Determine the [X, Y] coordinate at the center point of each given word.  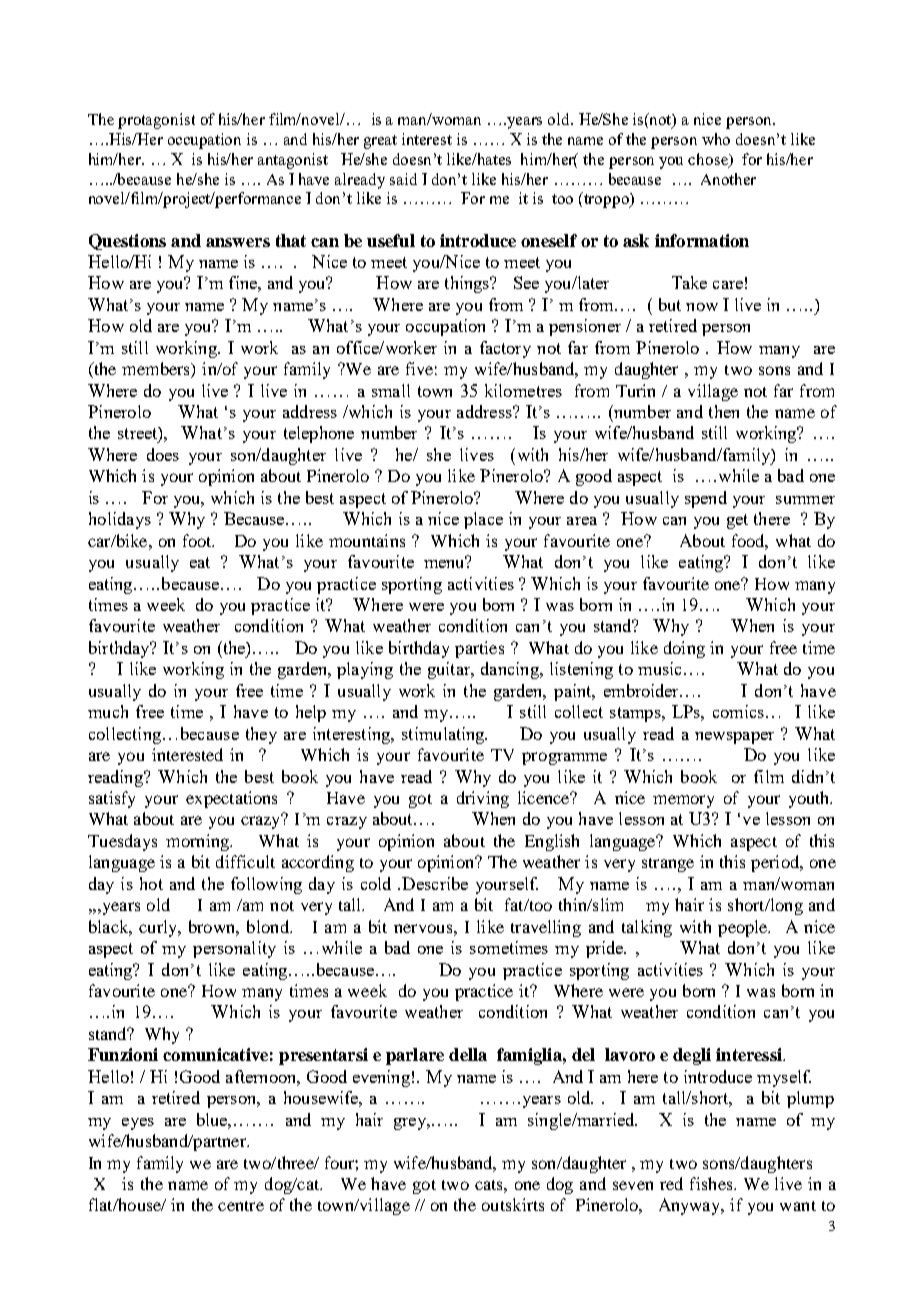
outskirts [513, 1204]
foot [198, 540]
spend [706, 499]
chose [709, 160]
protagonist [156, 121]
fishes [712, 1183]
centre [241, 1206]
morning [199, 842]
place [483, 520]
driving [483, 799]
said [403, 179]
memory [683, 801]
